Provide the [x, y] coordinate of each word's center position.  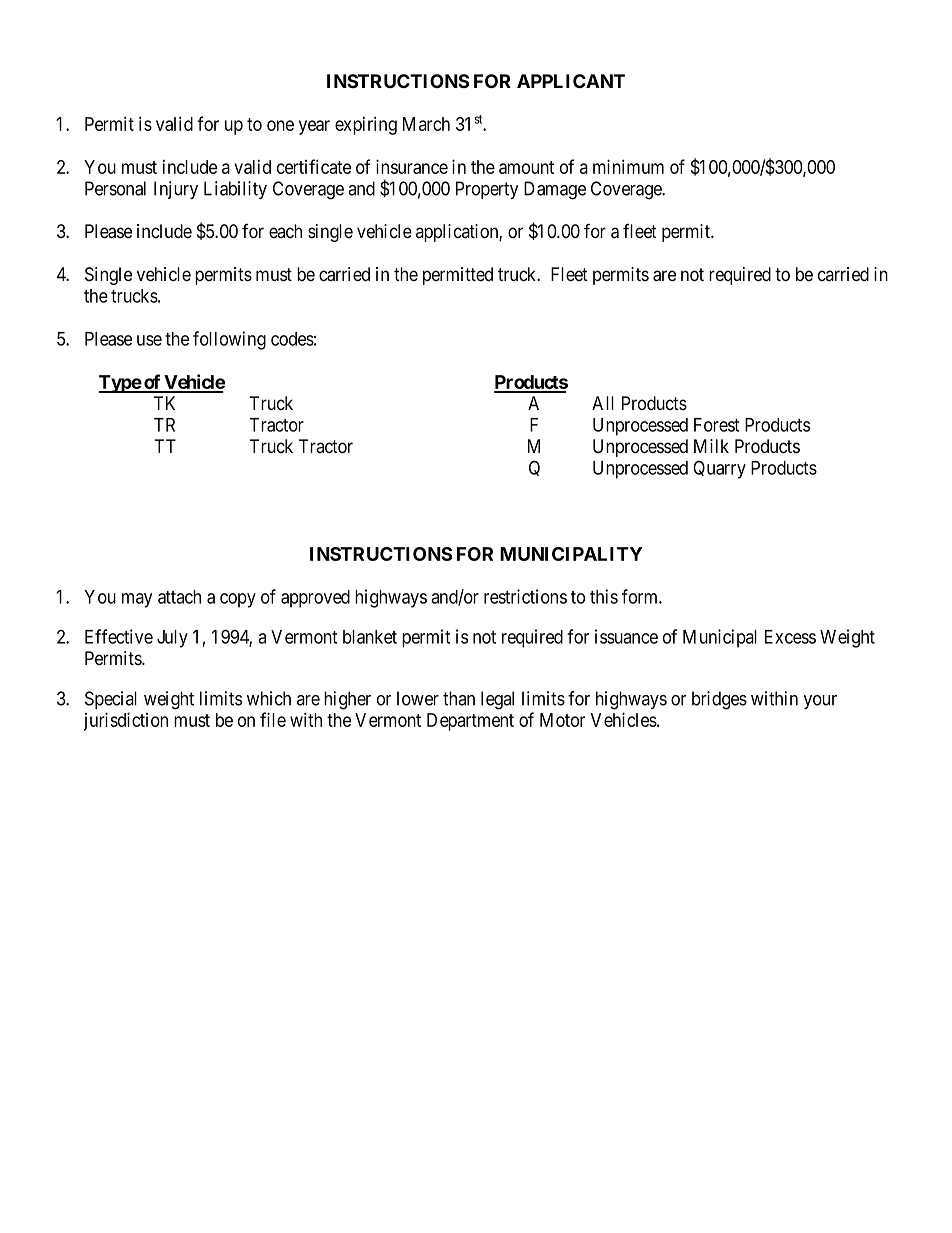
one [280, 125]
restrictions [525, 596]
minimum [628, 166]
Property [487, 190]
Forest [716, 425]
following [229, 340]
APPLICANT [571, 81]
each [285, 231]
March [426, 124]
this [604, 596]
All [603, 403]
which [269, 698]
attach [179, 597]
